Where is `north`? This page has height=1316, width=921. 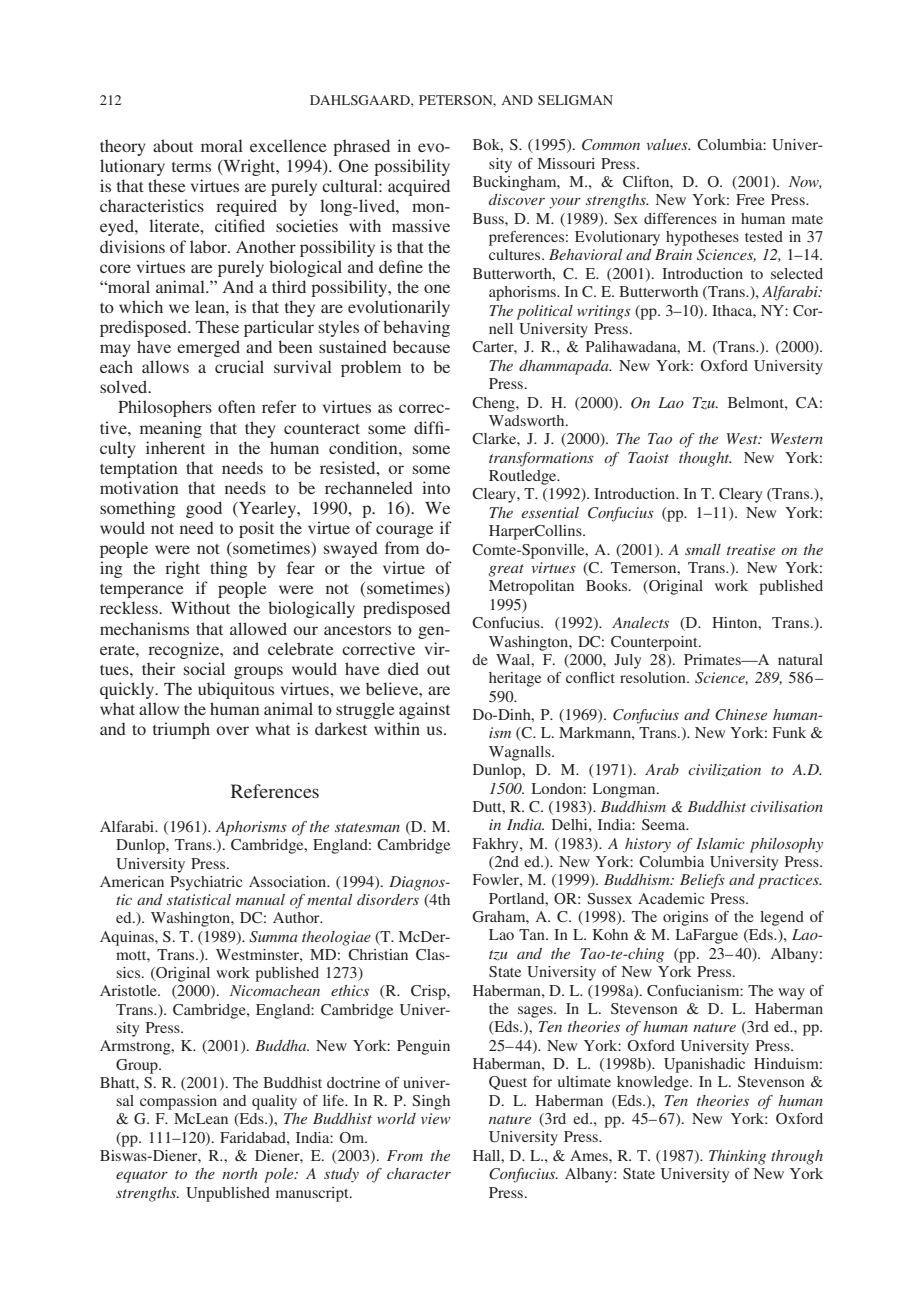 north is located at coordinates (239, 1173).
